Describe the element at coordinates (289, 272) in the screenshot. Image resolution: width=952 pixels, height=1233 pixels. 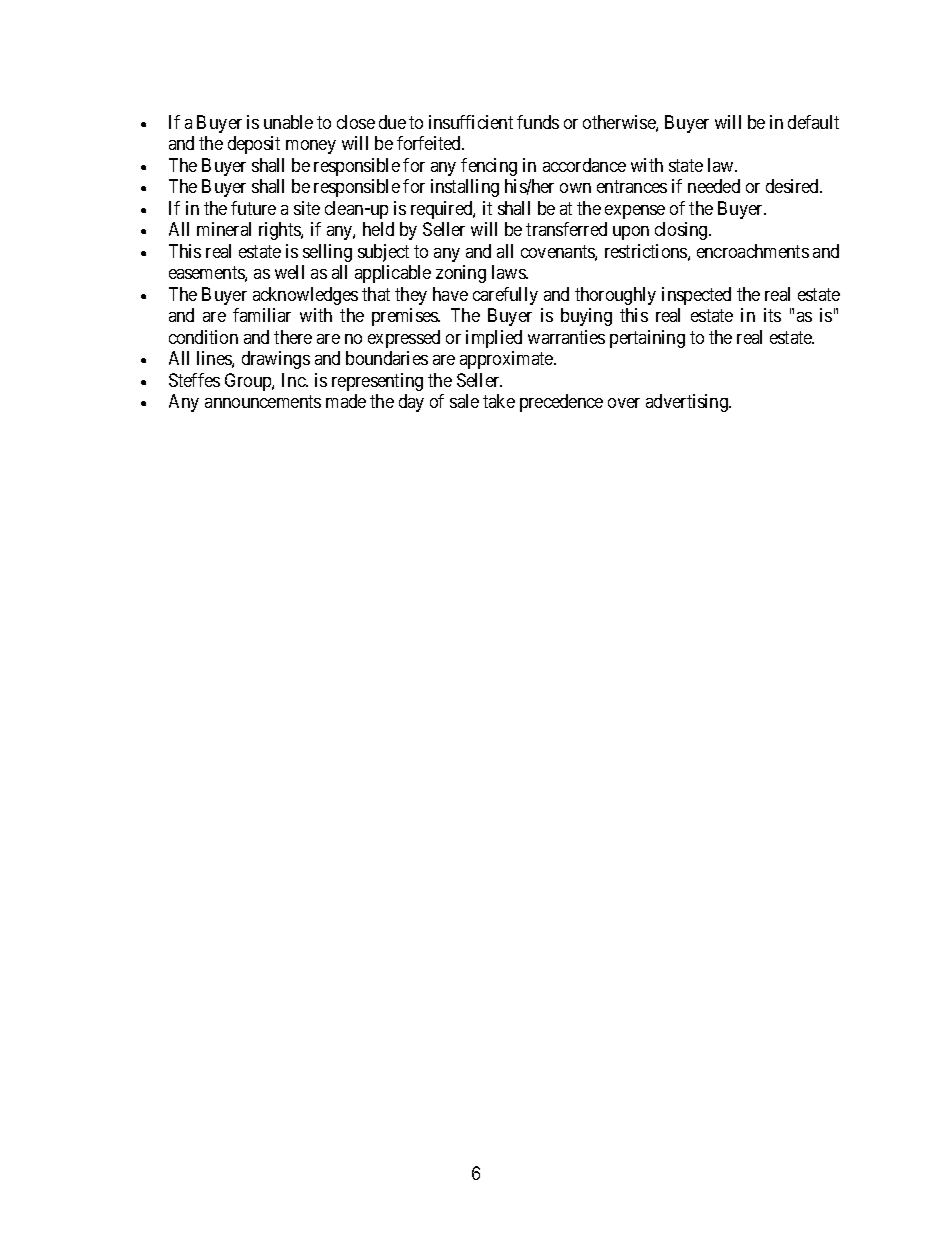
I see `well` at that location.
